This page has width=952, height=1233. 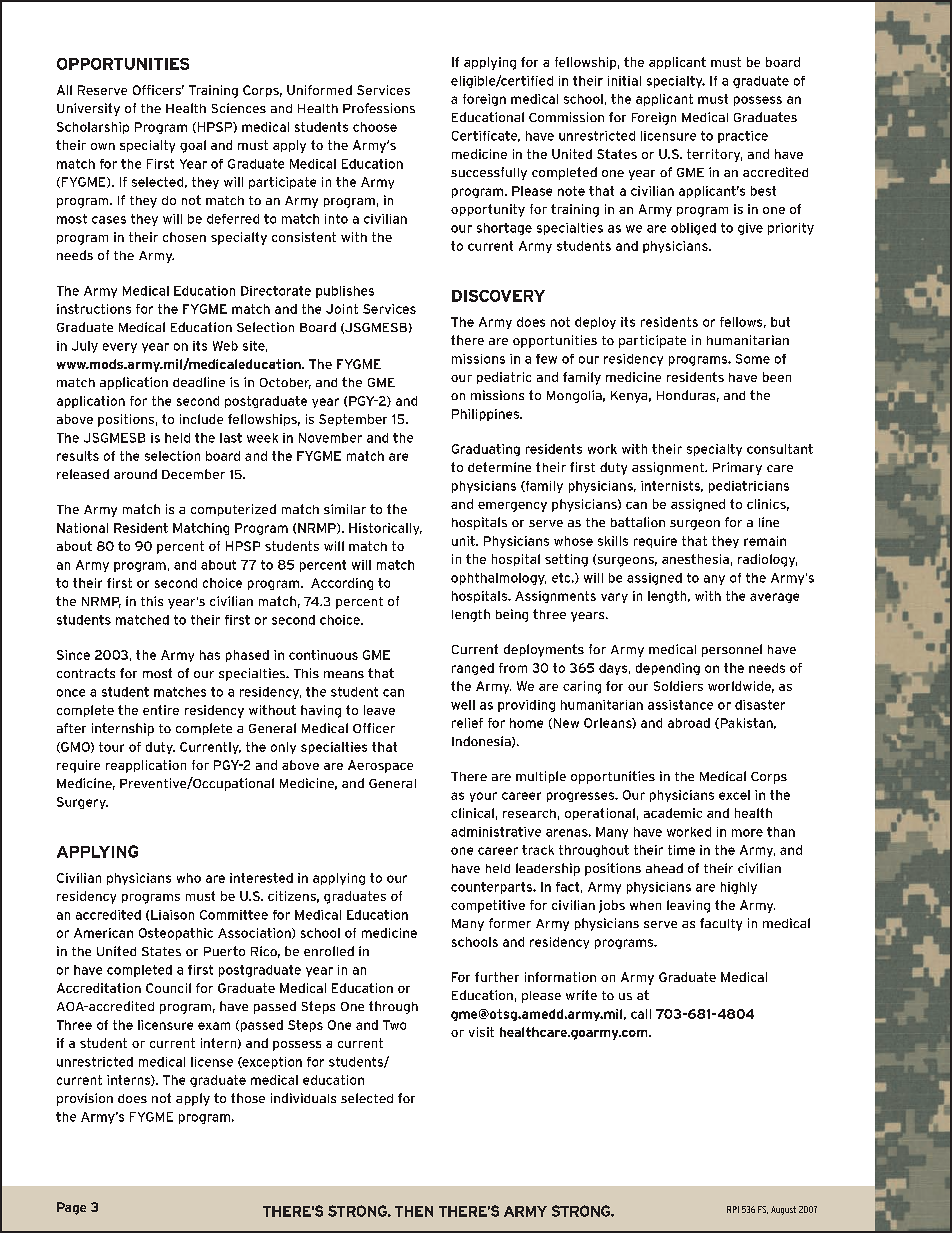 I want to click on RPI, so click(x=733, y=1209).
